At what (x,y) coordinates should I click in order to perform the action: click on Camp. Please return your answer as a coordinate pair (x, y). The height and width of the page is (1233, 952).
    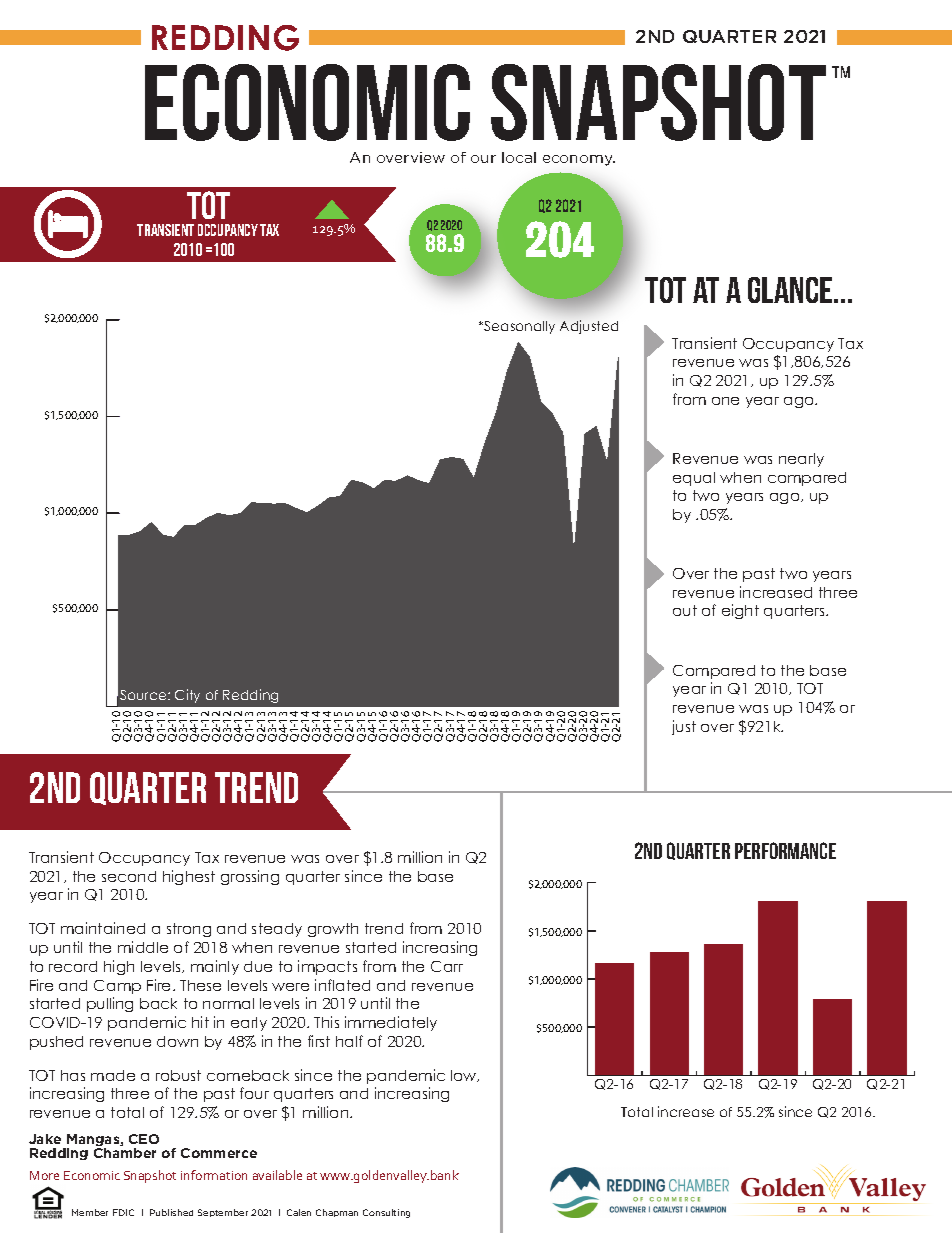
    Looking at the image, I should click on (117, 987).
